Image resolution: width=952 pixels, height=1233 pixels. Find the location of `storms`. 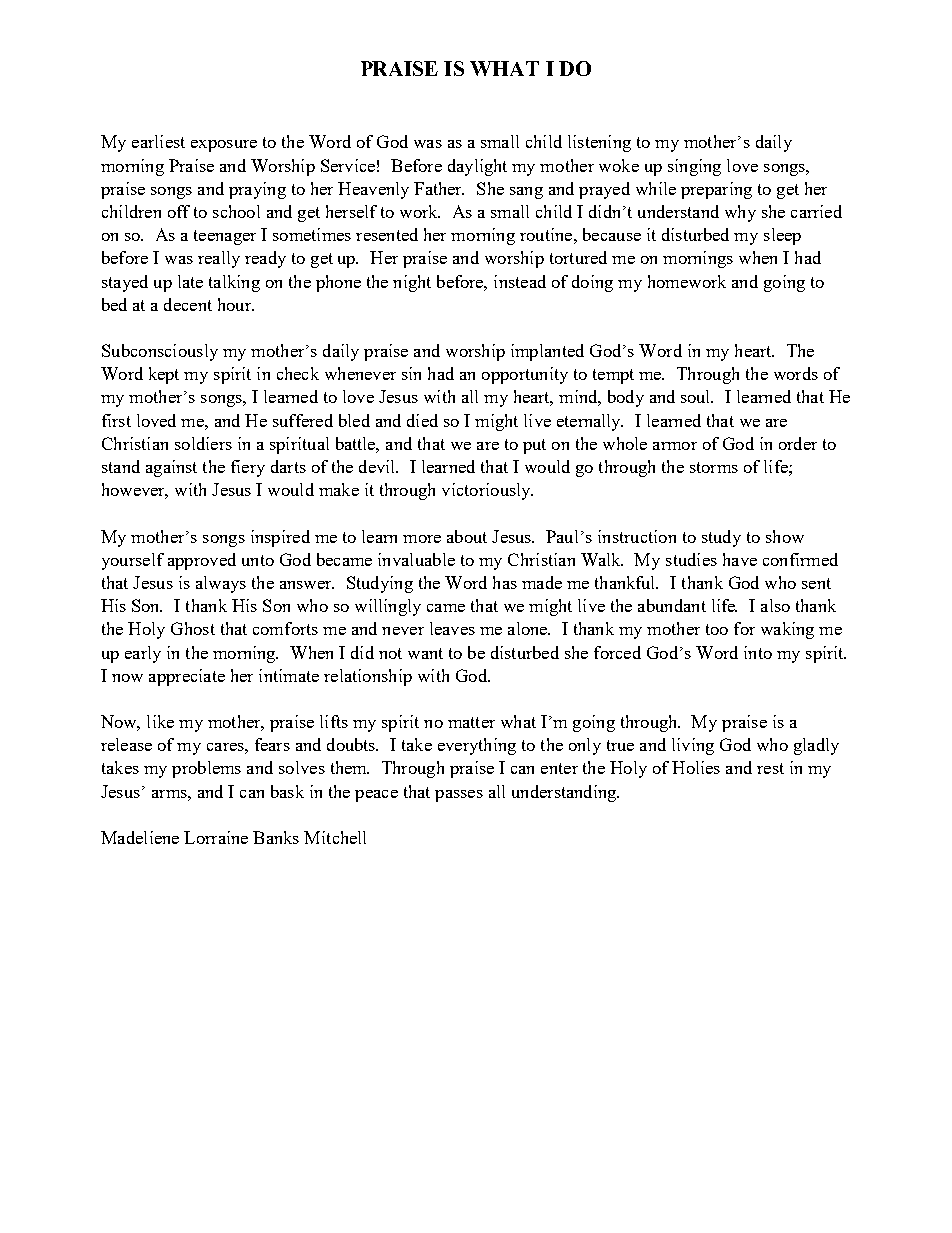

storms is located at coordinates (714, 467).
